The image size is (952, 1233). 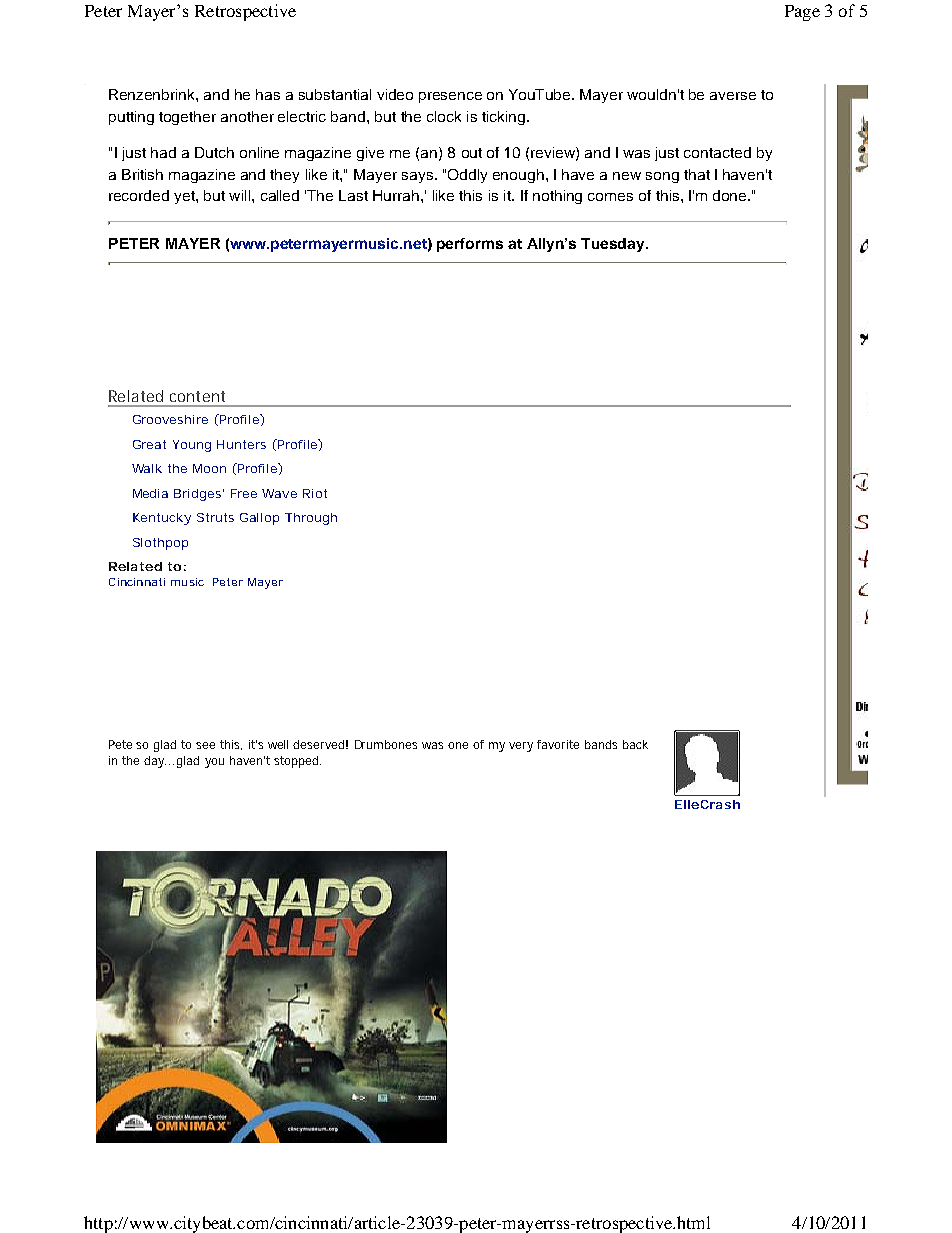 What do you see at coordinates (311, 519) in the image?
I see `Through` at bounding box center [311, 519].
